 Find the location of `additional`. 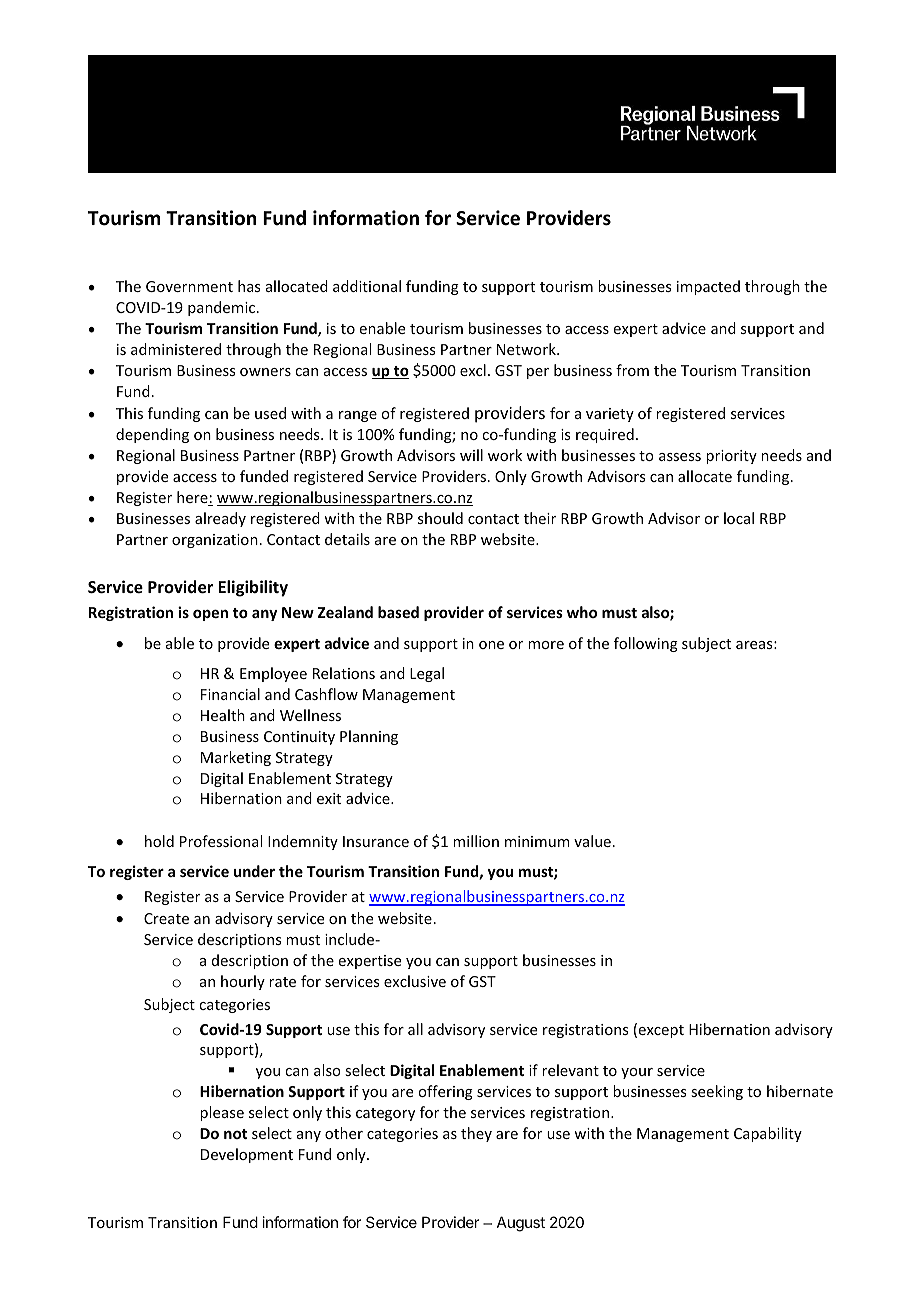

additional is located at coordinates (367, 286).
